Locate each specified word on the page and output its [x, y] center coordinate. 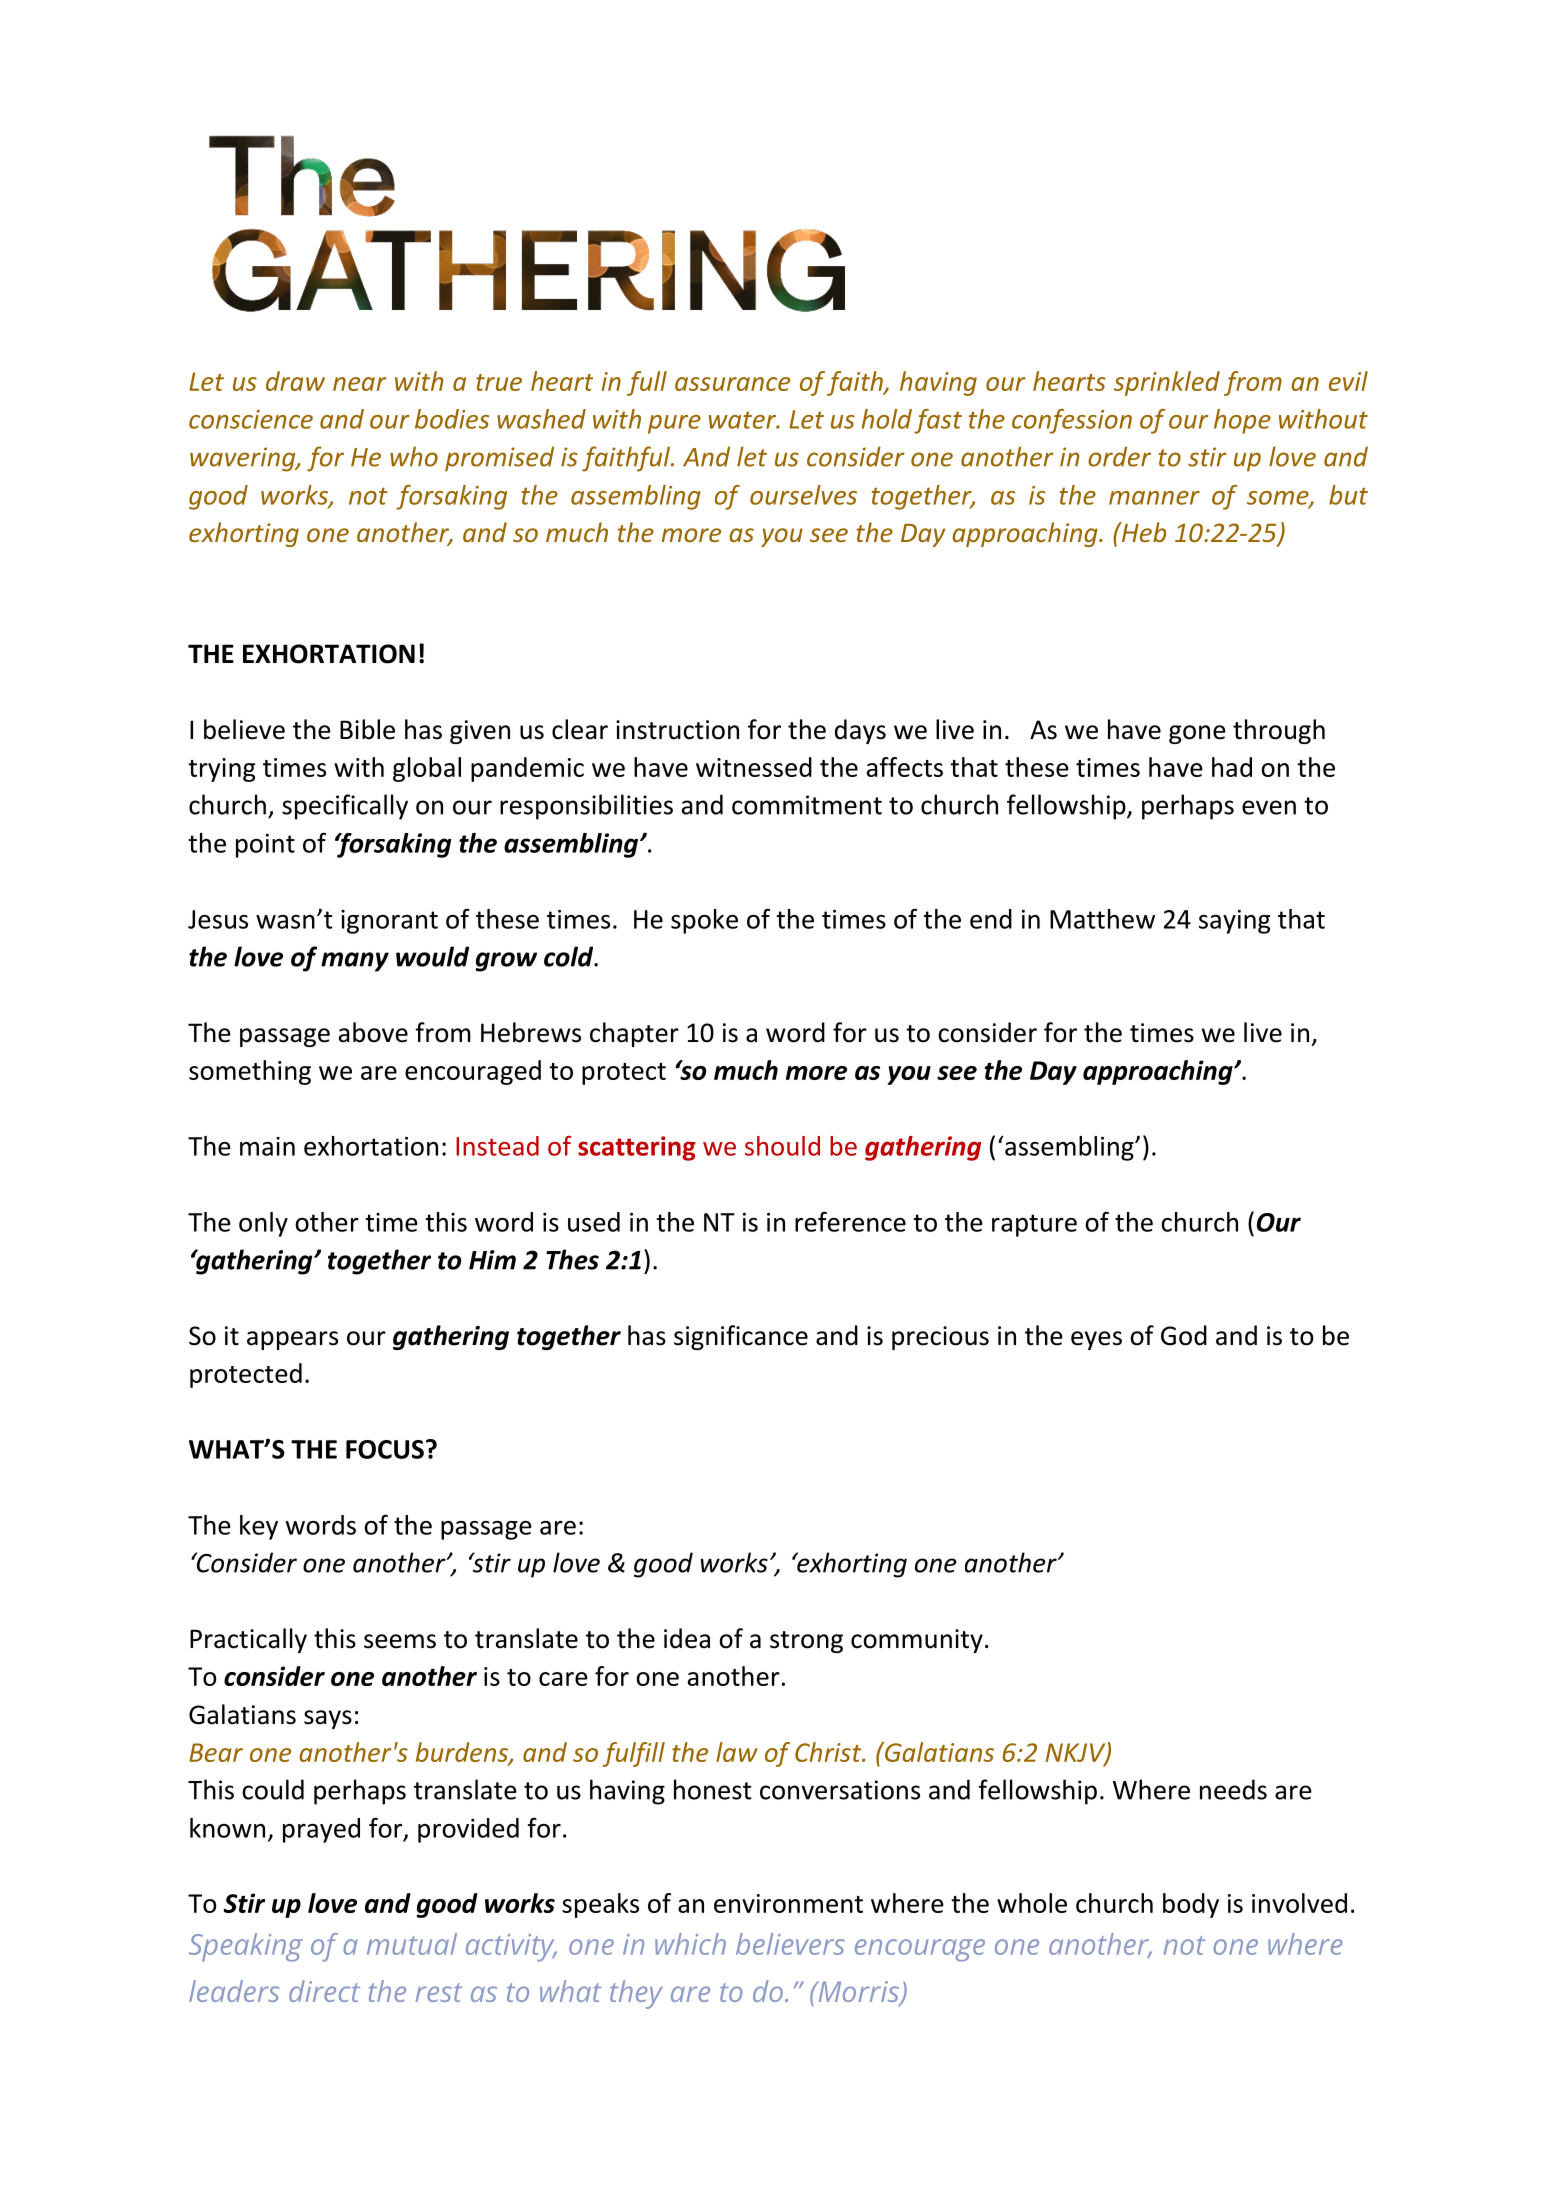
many [355, 962]
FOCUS [385, 1449]
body [1191, 1905]
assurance [732, 384]
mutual [412, 1944]
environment [788, 1903]
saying [1234, 922]
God [1184, 1335]
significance [741, 1337]
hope [1242, 421]
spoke [704, 921]
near [359, 384]
